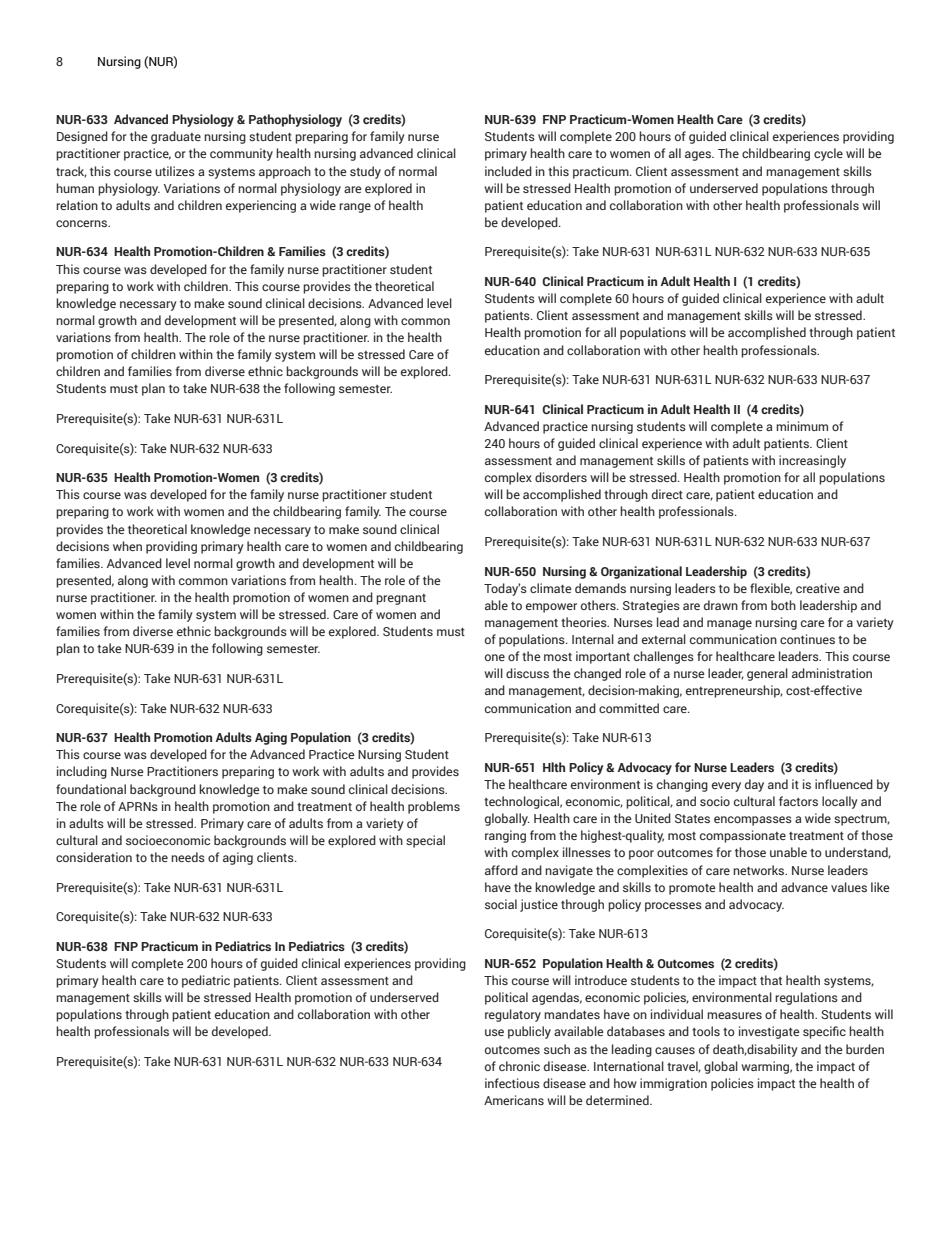 This screenshot has width=952, height=1233. I want to click on factors, so click(798, 801).
